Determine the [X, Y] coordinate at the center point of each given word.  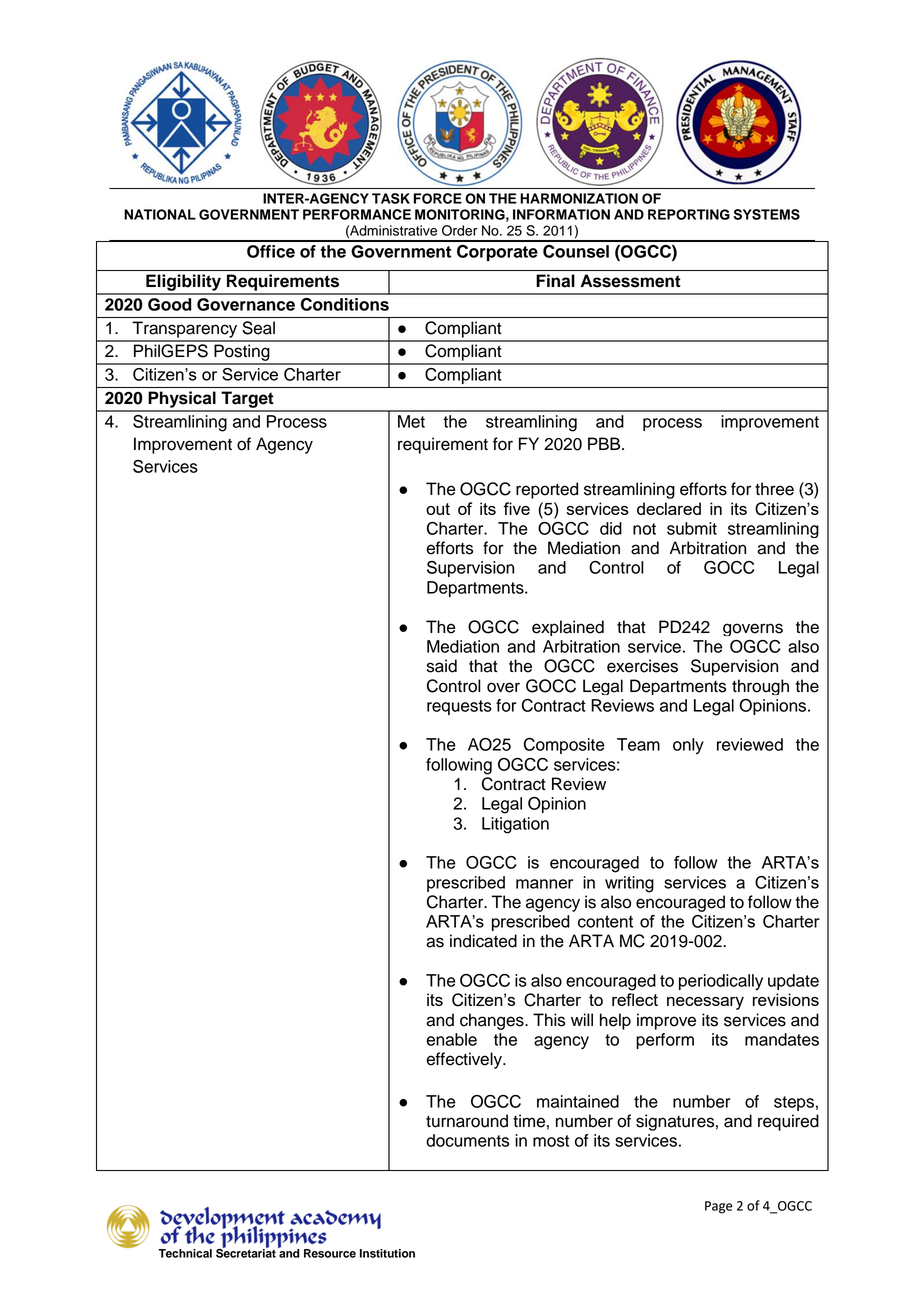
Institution [387, 1253]
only [688, 746]
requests [459, 707]
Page [718, 1207]
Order [460, 230]
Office [271, 251]
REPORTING [689, 214]
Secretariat [246, 1252]
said [442, 666]
